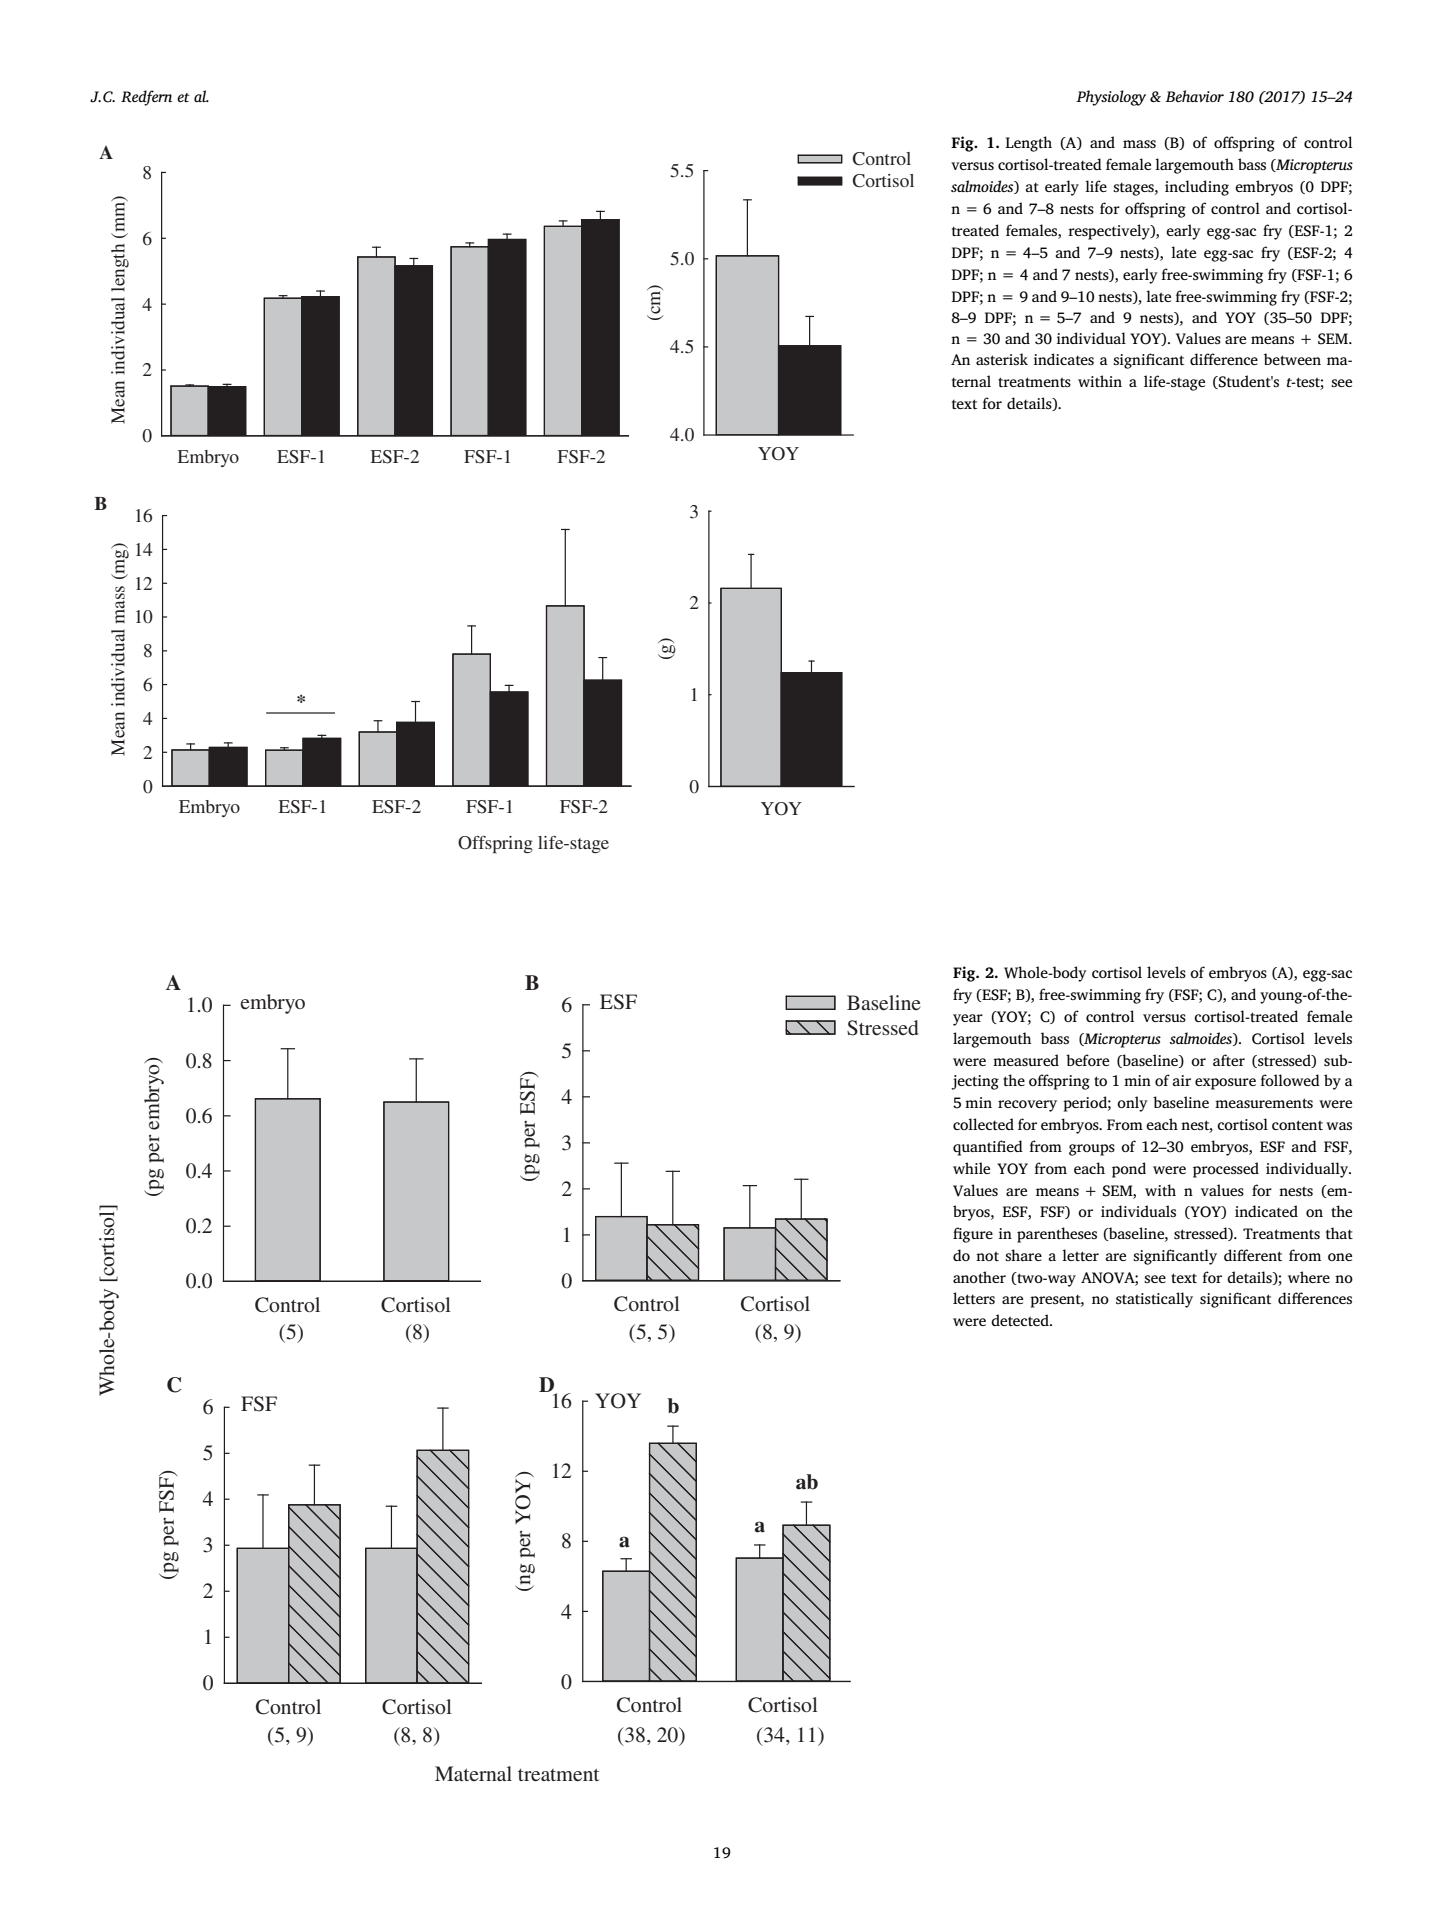 This document has width=1444, height=1925. Describe the element at coordinates (1064, 359) in the document. I see `indicates` at that location.
